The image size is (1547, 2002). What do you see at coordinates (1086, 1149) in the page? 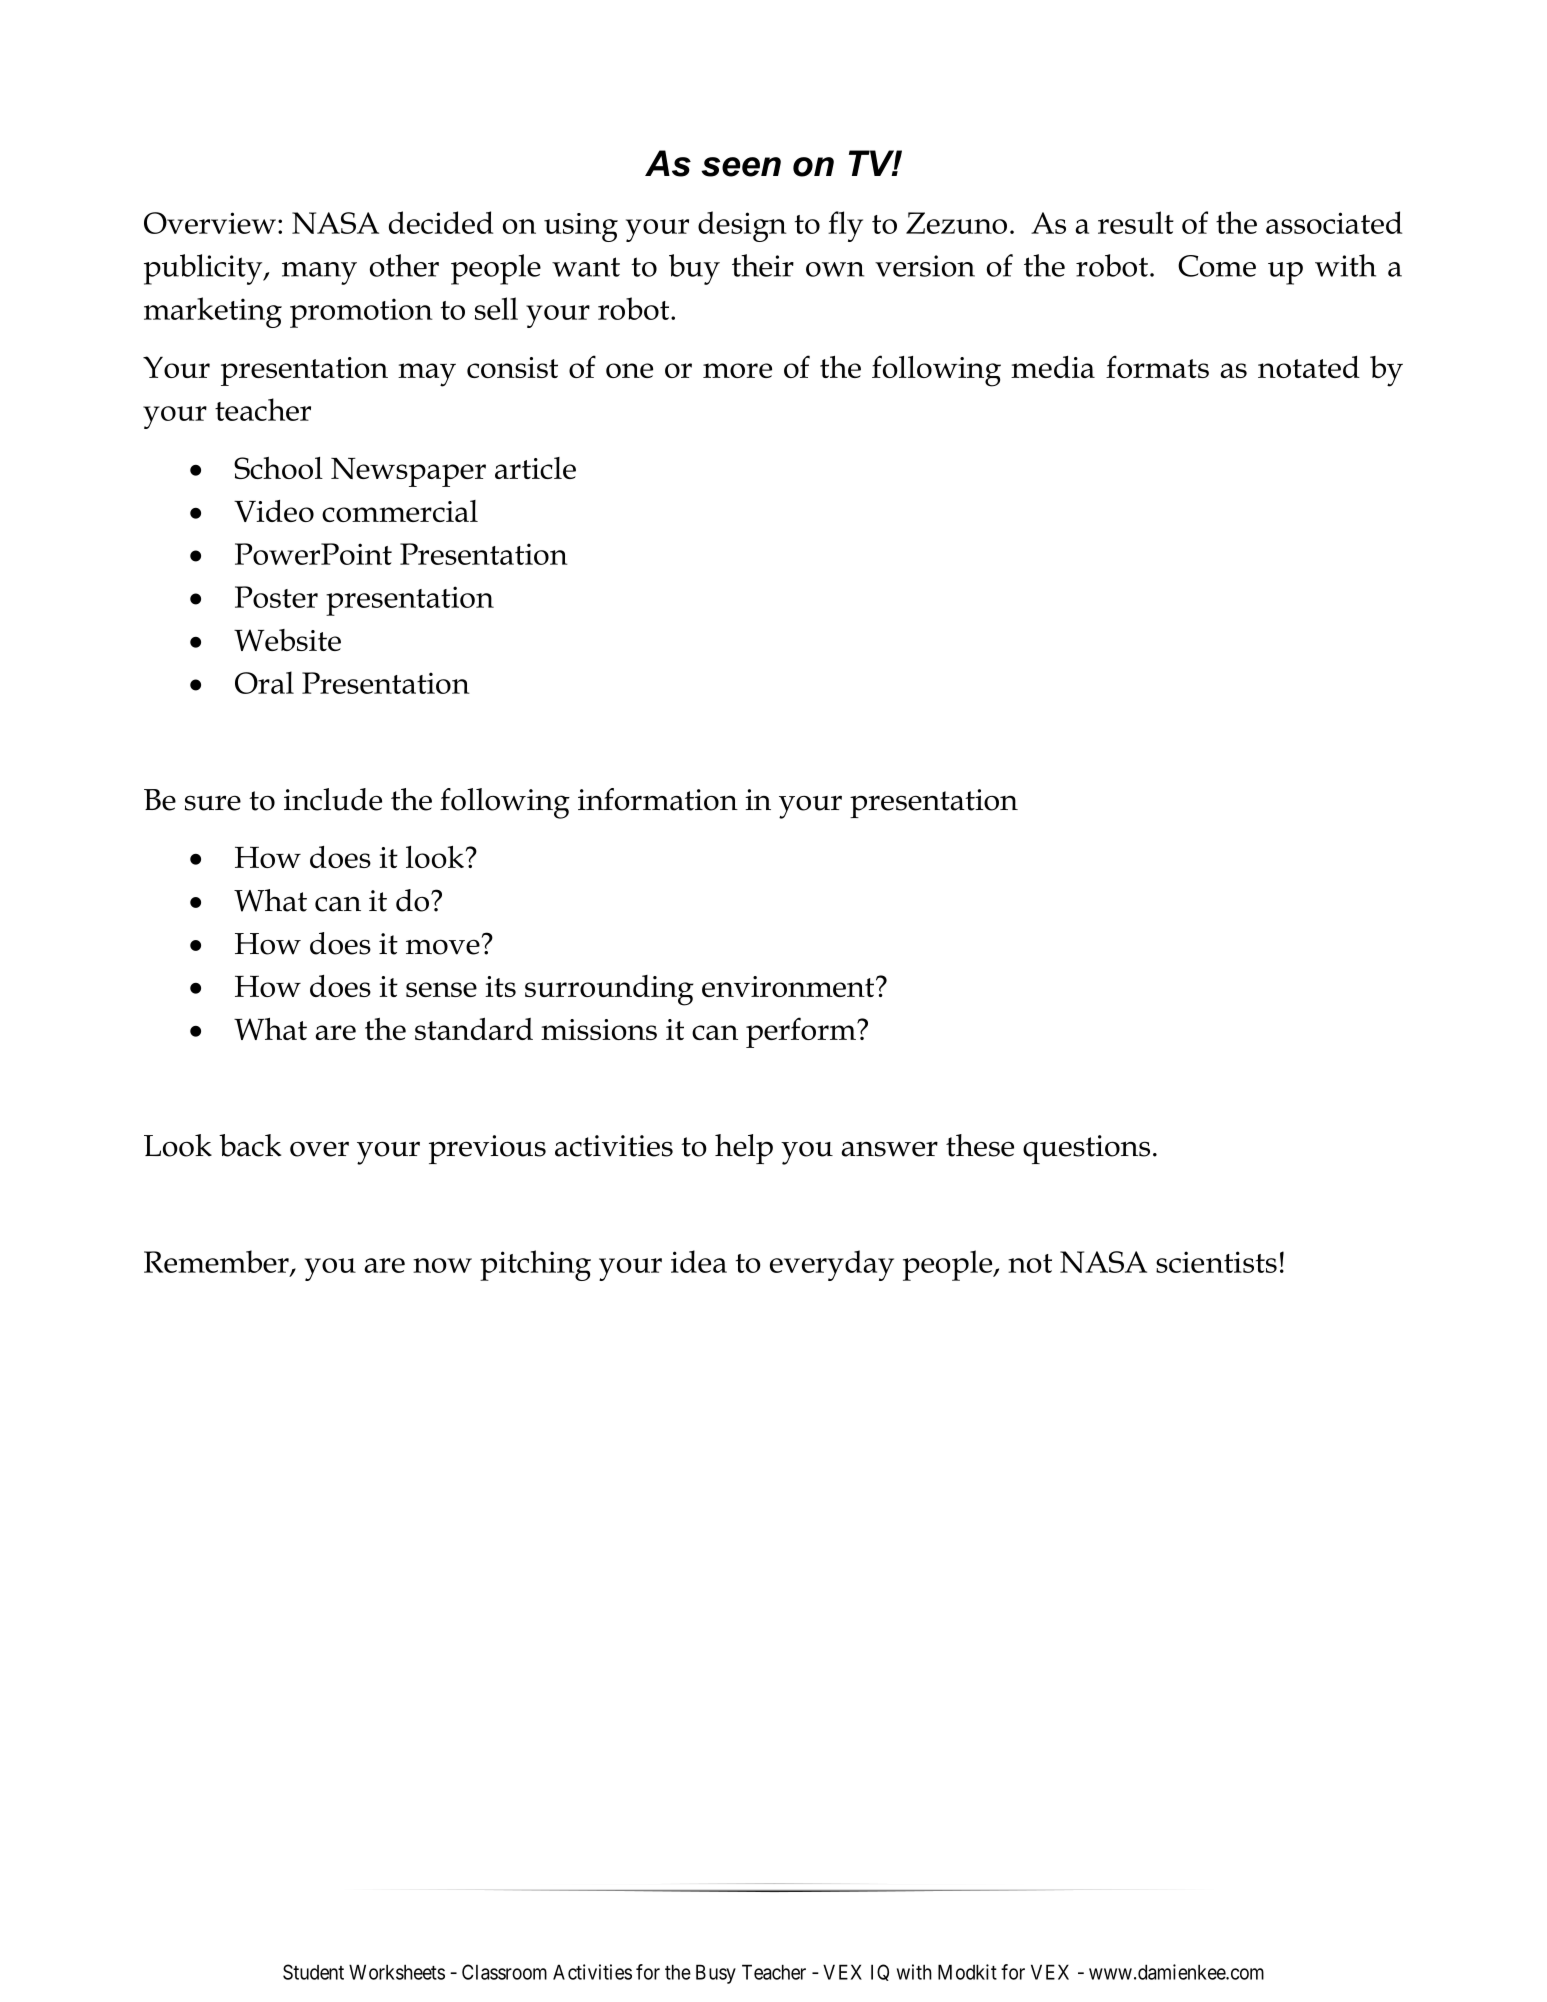
I see `questions` at bounding box center [1086, 1149].
